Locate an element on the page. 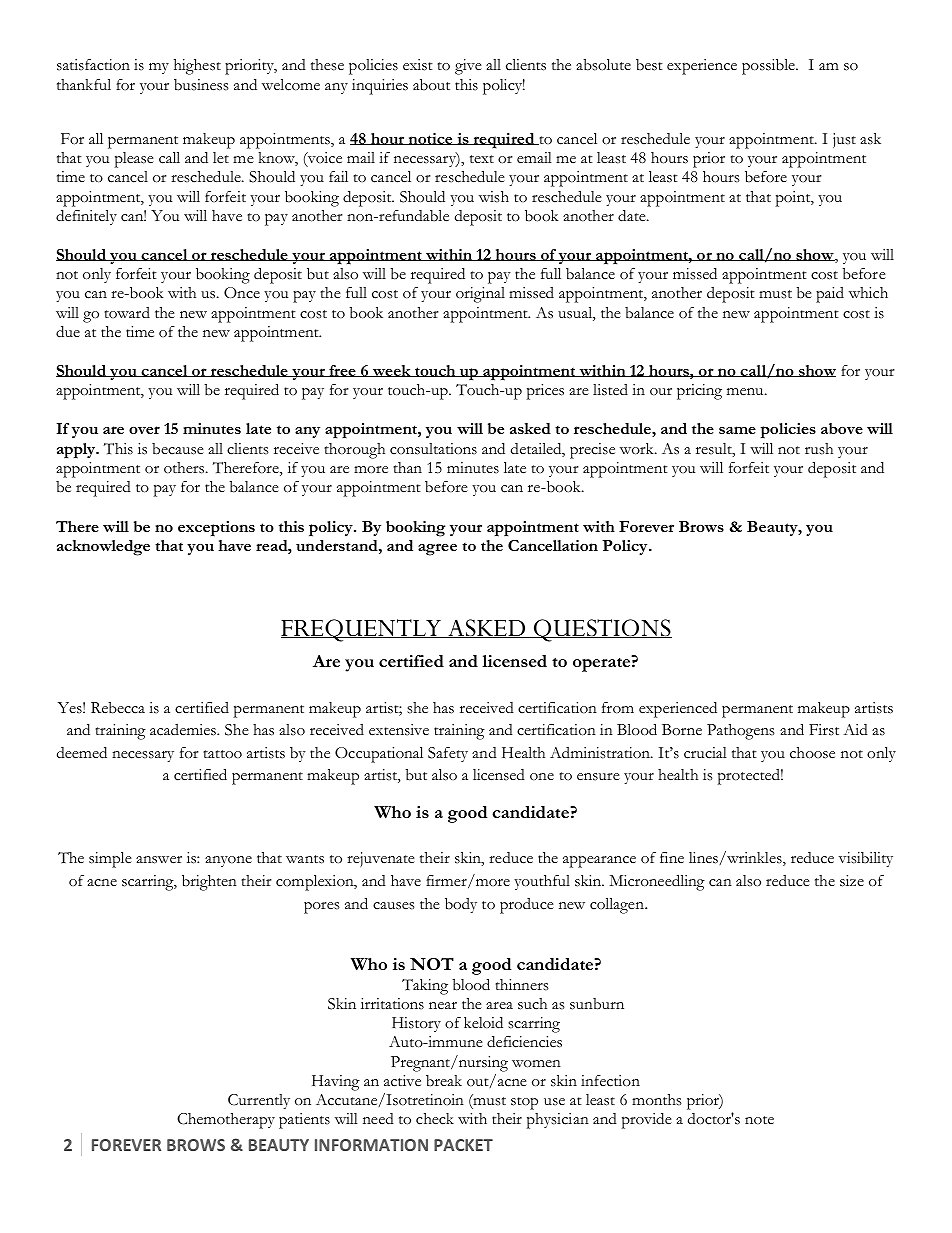 The image size is (952, 1233). exceptions is located at coordinates (216, 529).
